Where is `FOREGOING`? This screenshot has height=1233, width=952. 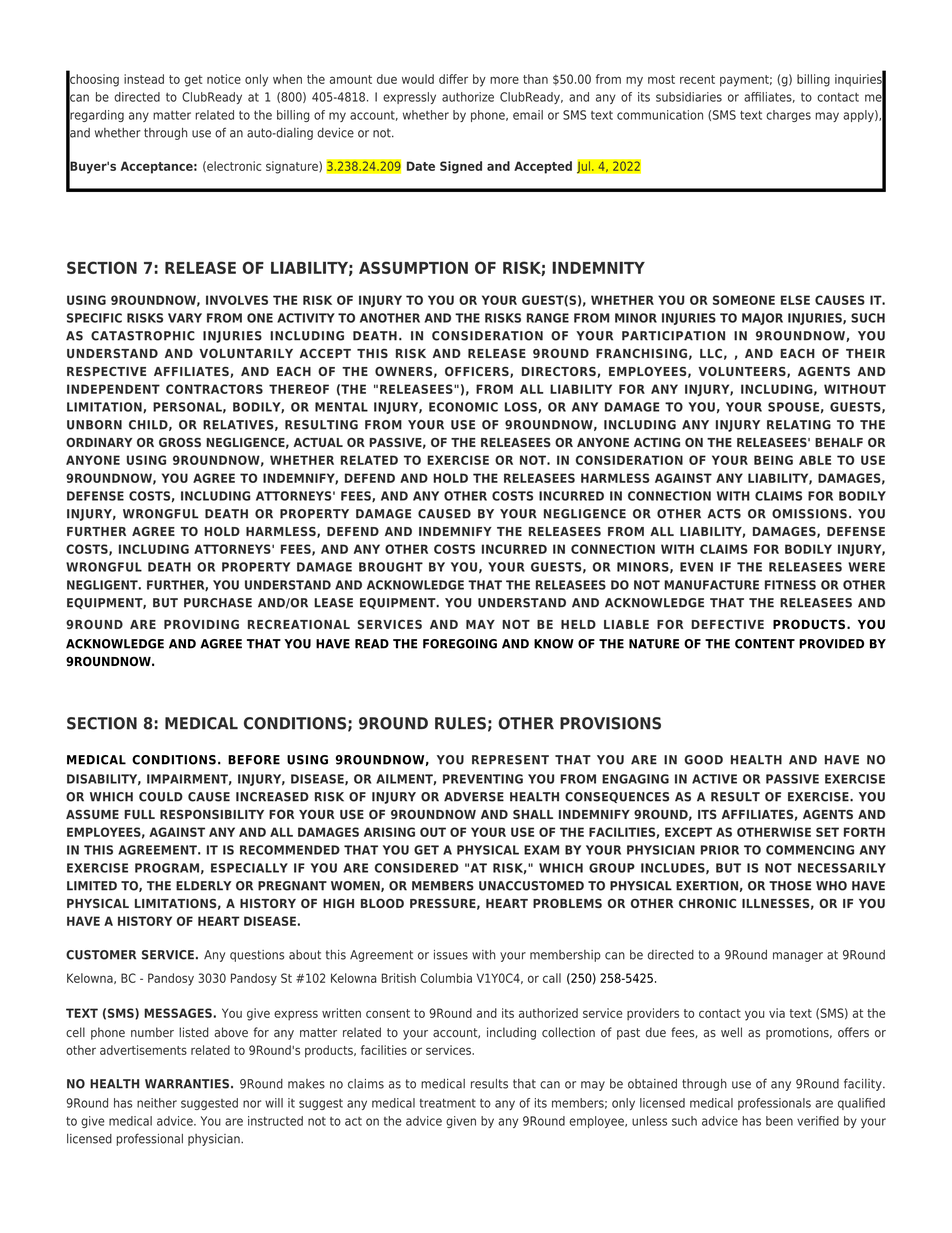
FOREGOING is located at coordinates (460, 644).
